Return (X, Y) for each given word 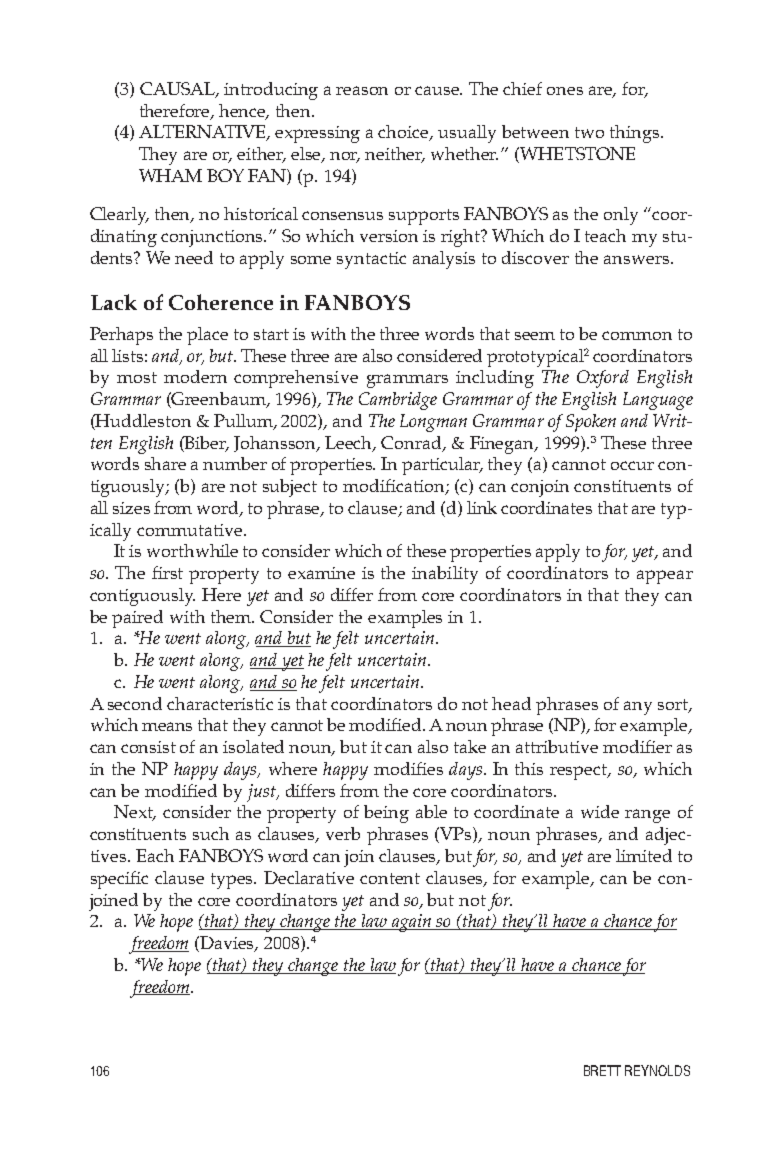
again (412, 923)
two (589, 132)
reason (362, 90)
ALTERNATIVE (203, 133)
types (233, 881)
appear (665, 577)
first (167, 572)
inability (445, 575)
